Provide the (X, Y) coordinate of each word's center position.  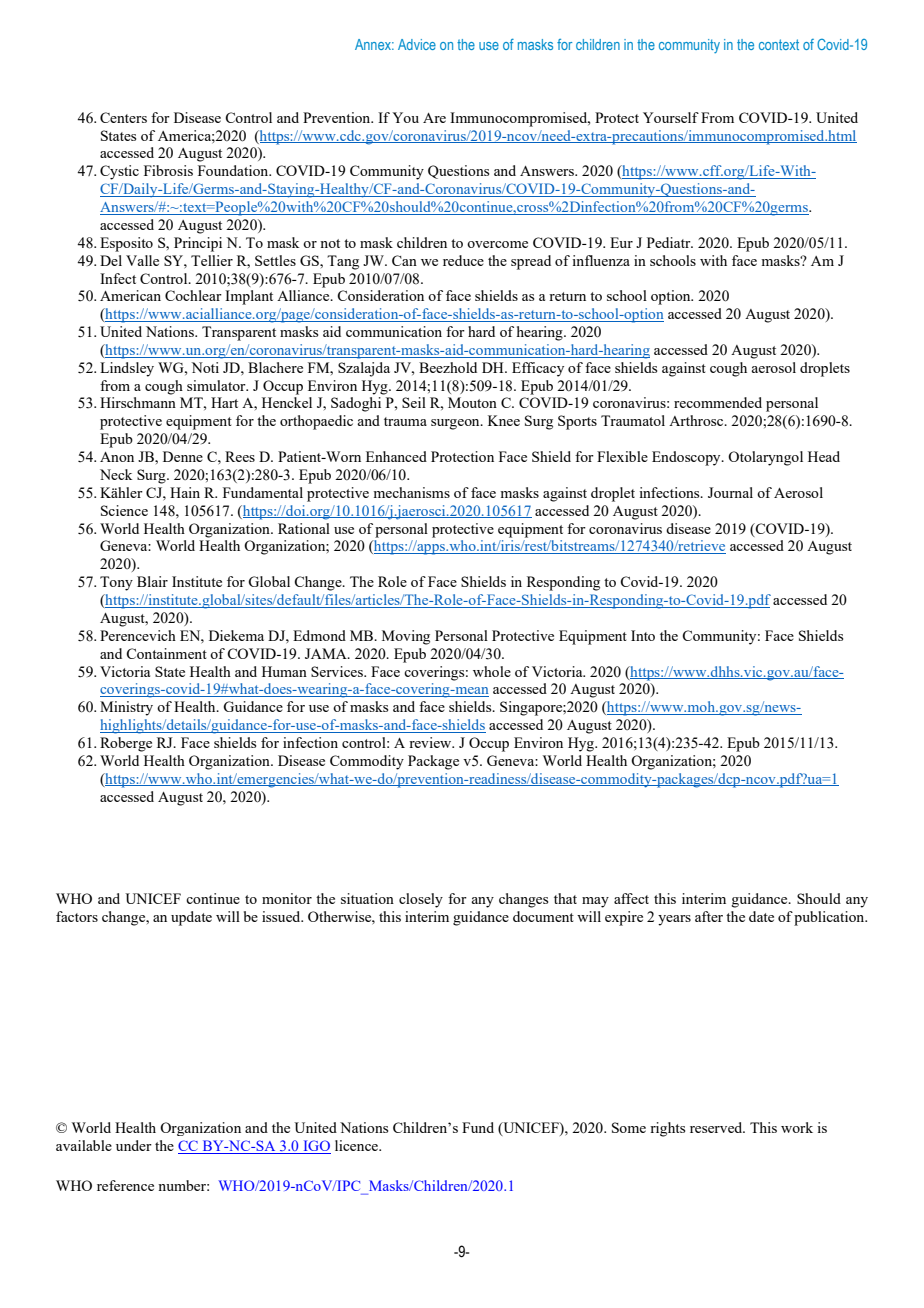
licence (357, 1145)
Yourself (671, 117)
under (134, 1145)
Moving (406, 637)
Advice (417, 44)
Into (643, 635)
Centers (123, 117)
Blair (152, 581)
